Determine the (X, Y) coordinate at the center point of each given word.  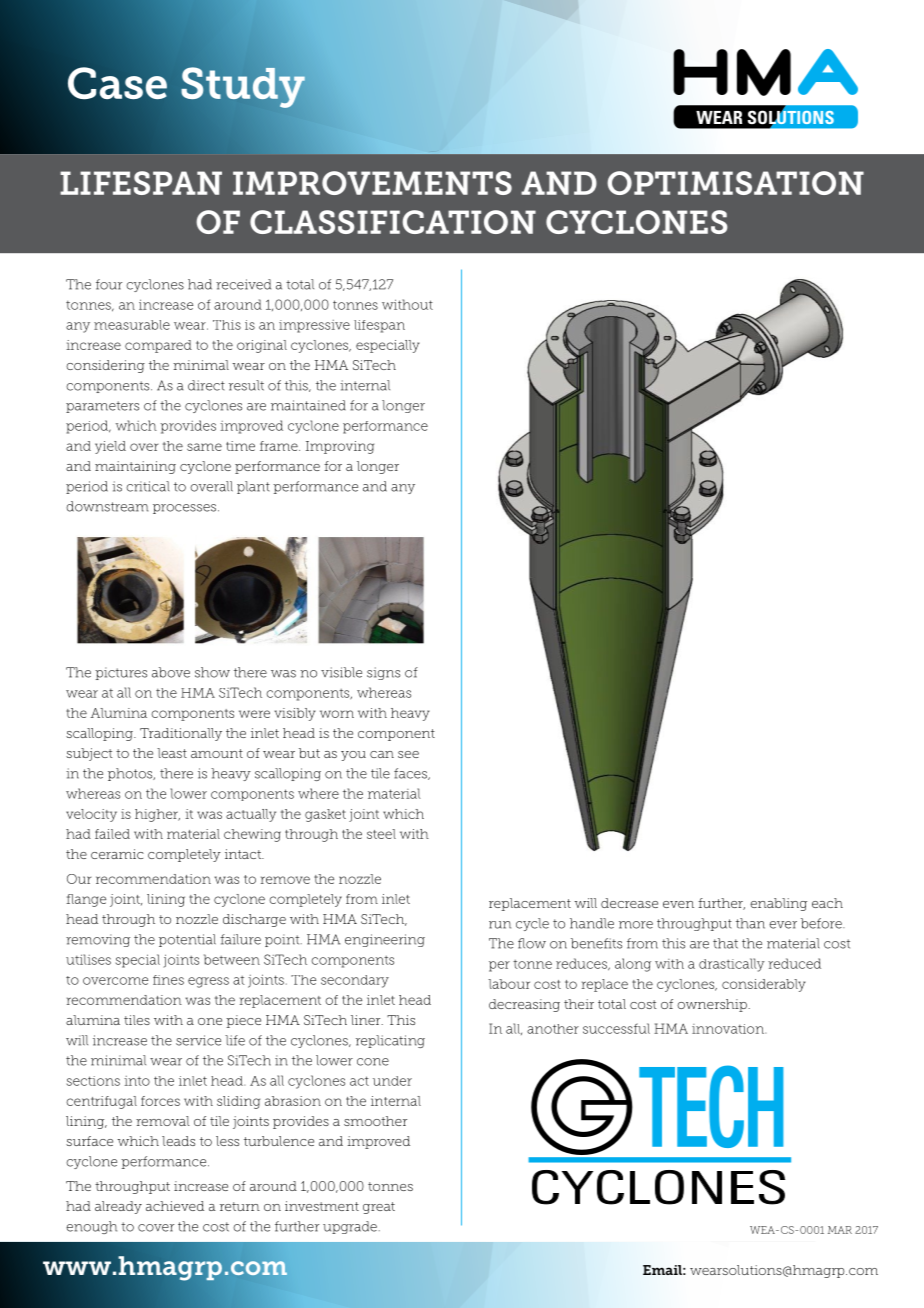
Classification (393, 222)
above (171, 672)
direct (206, 385)
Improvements (372, 183)
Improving (340, 447)
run (500, 925)
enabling (778, 904)
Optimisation (735, 183)
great (379, 1208)
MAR (840, 1230)
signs (383, 673)
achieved (175, 1206)
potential (187, 940)
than (750, 923)
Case (117, 83)
